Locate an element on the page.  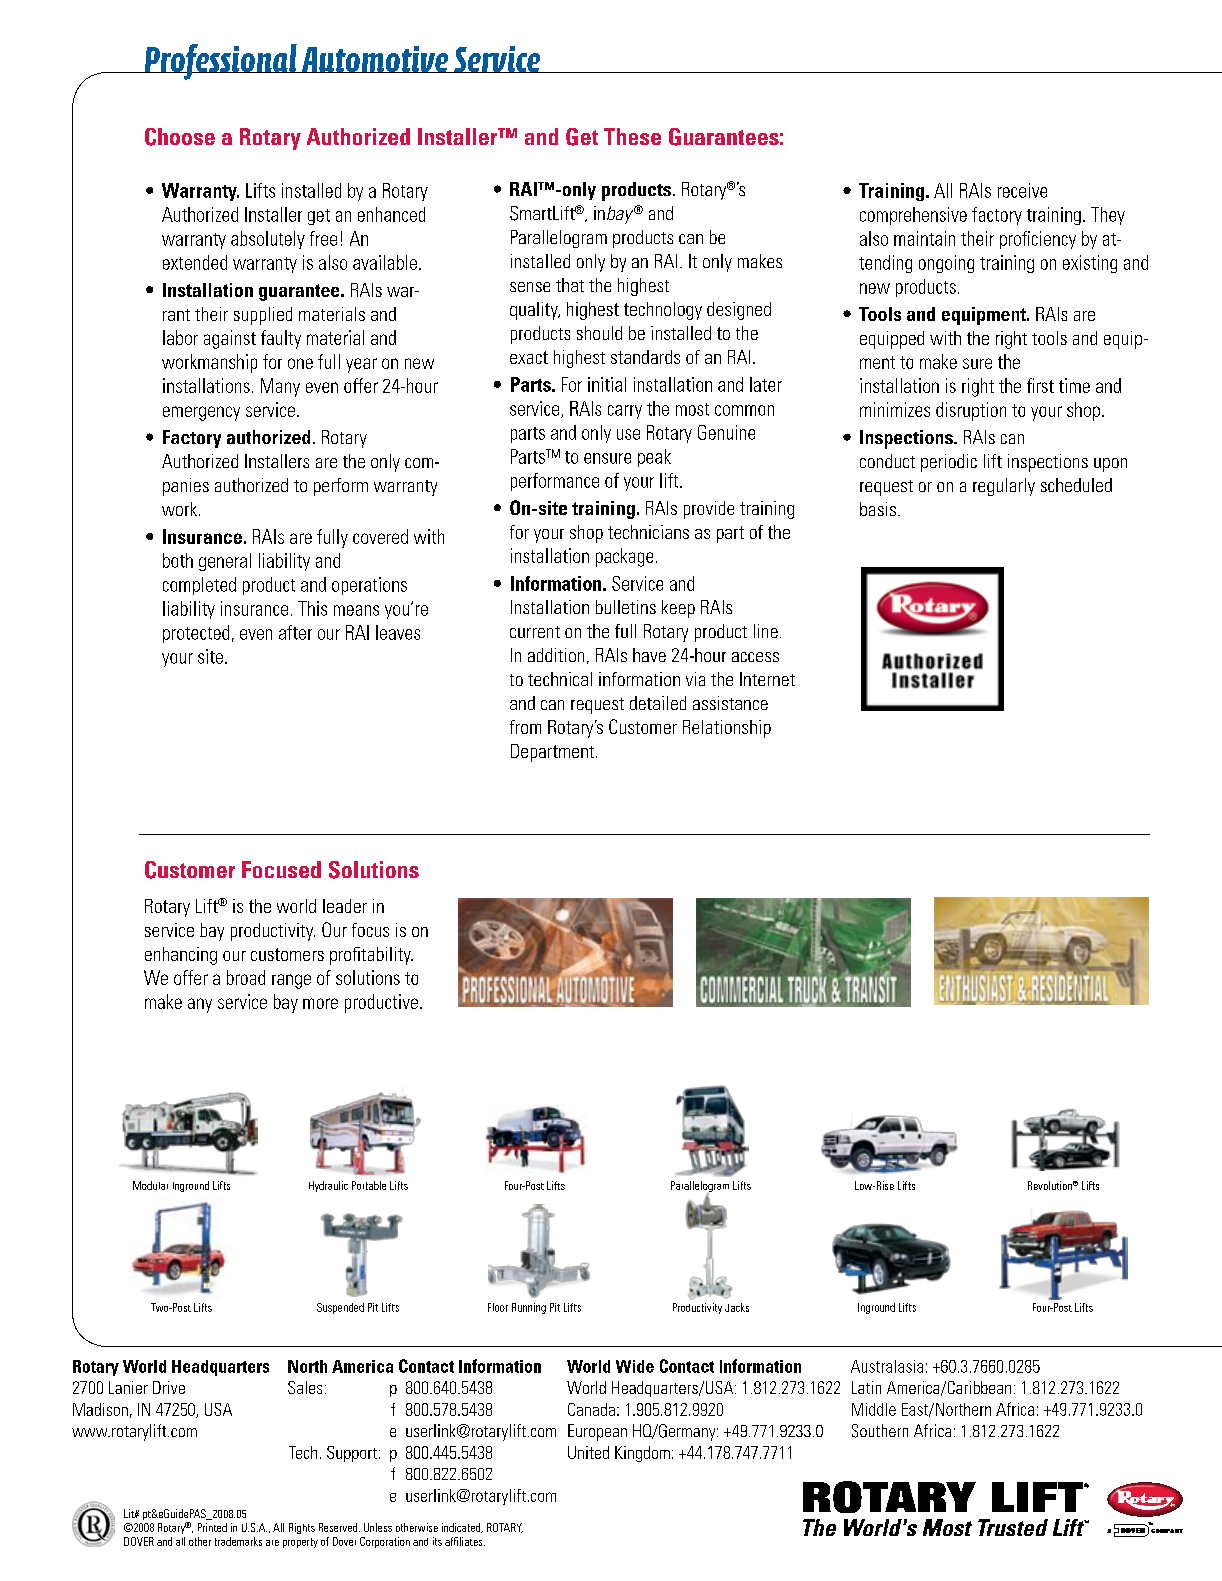
These is located at coordinates (632, 136).
